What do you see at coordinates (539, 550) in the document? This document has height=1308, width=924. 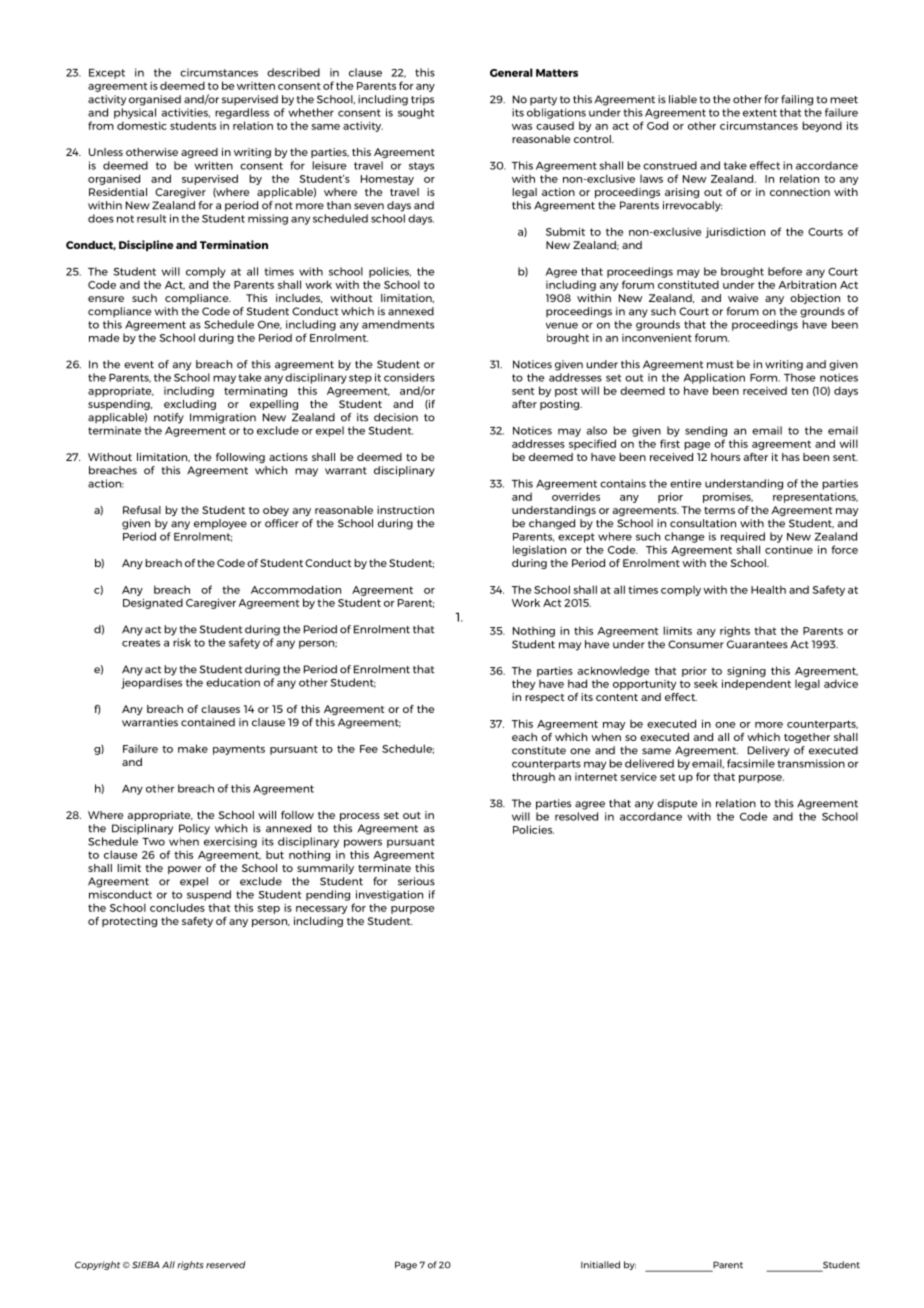 I see `legislation` at bounding box center [539, 550].
